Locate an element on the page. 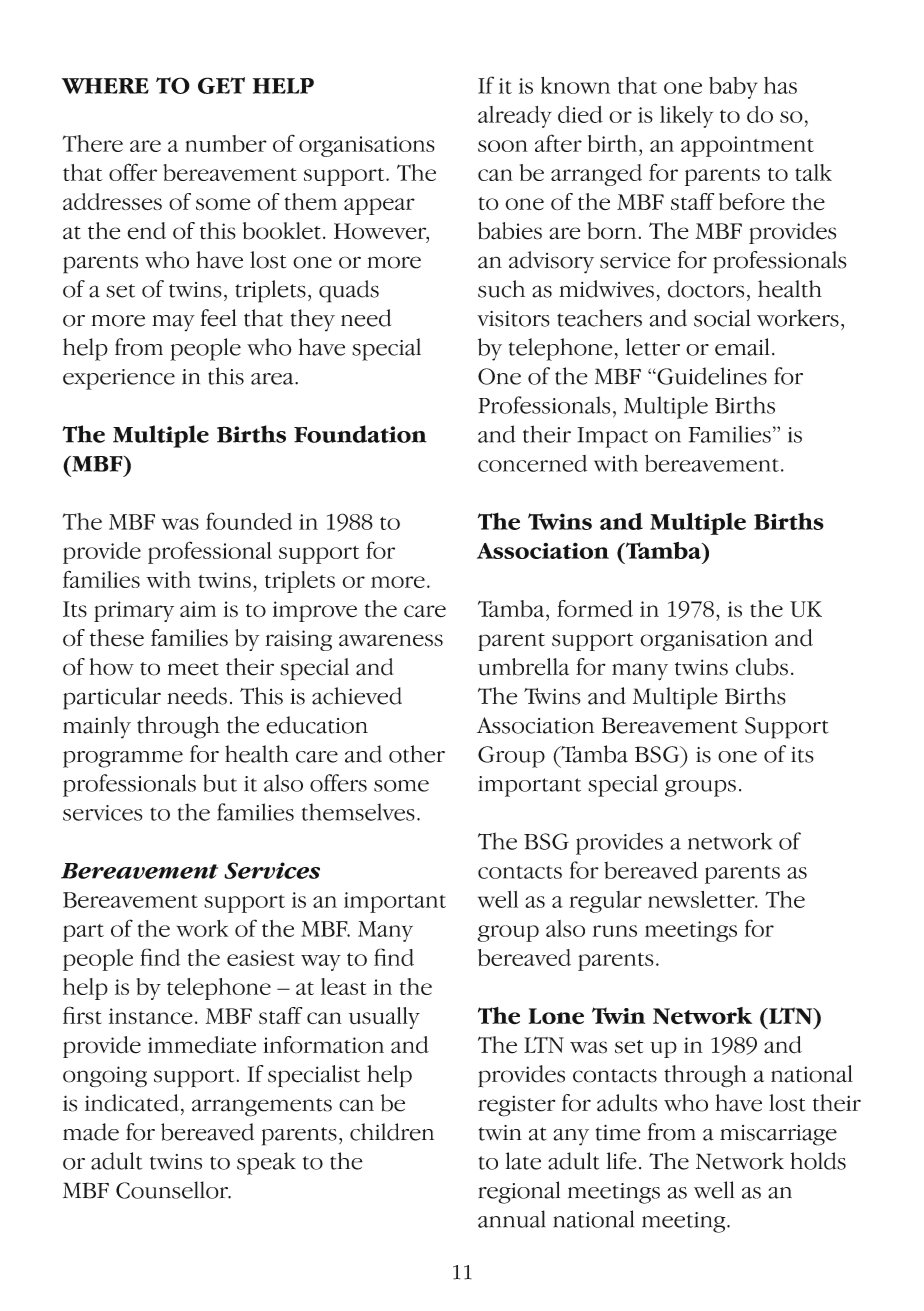  Impact is located at coordinates (612, 437).
